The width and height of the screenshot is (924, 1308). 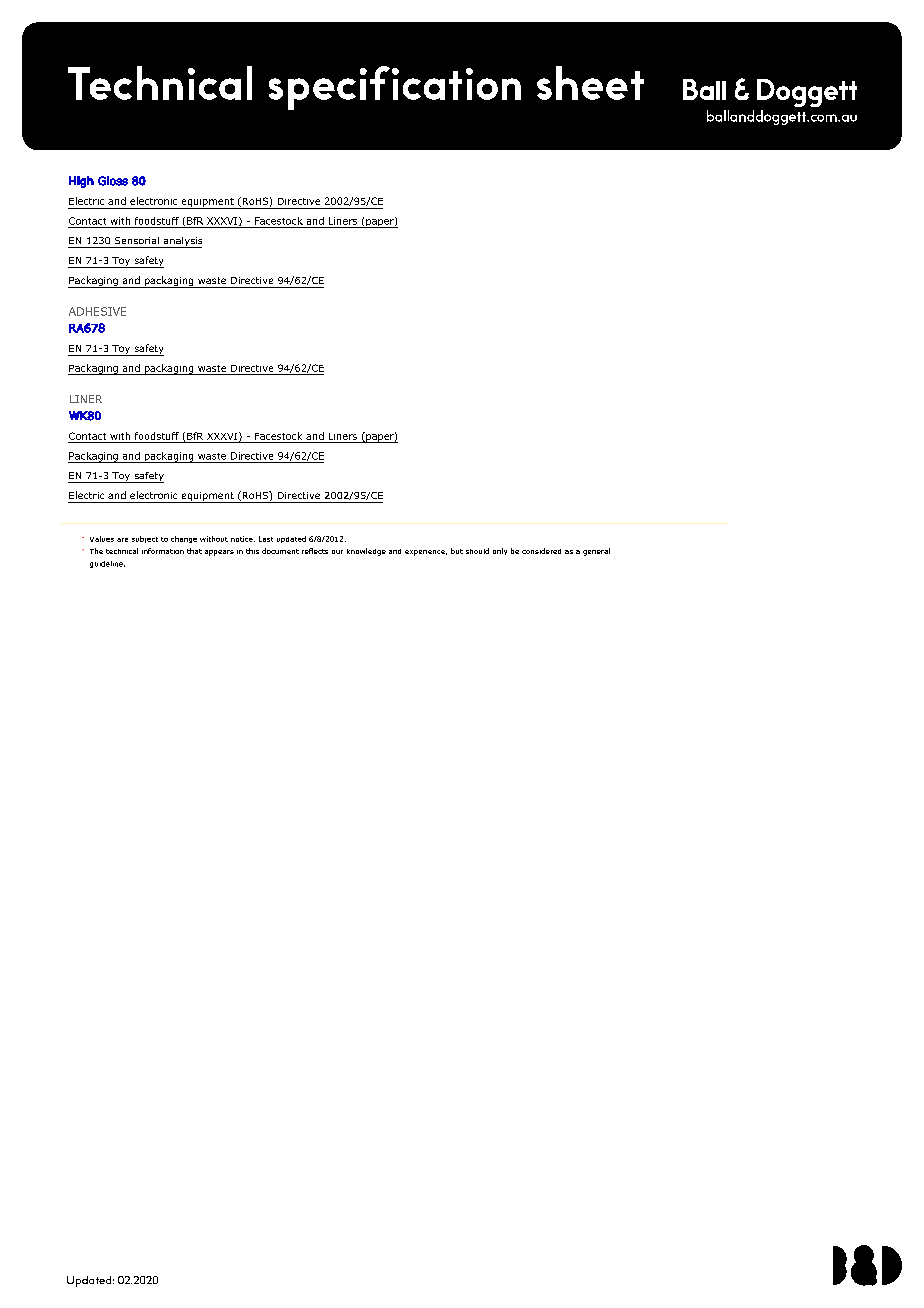 What do you see at coordinates (266, 539) in the screenshot?
I see `Last` at bounding box center [266, 539].
